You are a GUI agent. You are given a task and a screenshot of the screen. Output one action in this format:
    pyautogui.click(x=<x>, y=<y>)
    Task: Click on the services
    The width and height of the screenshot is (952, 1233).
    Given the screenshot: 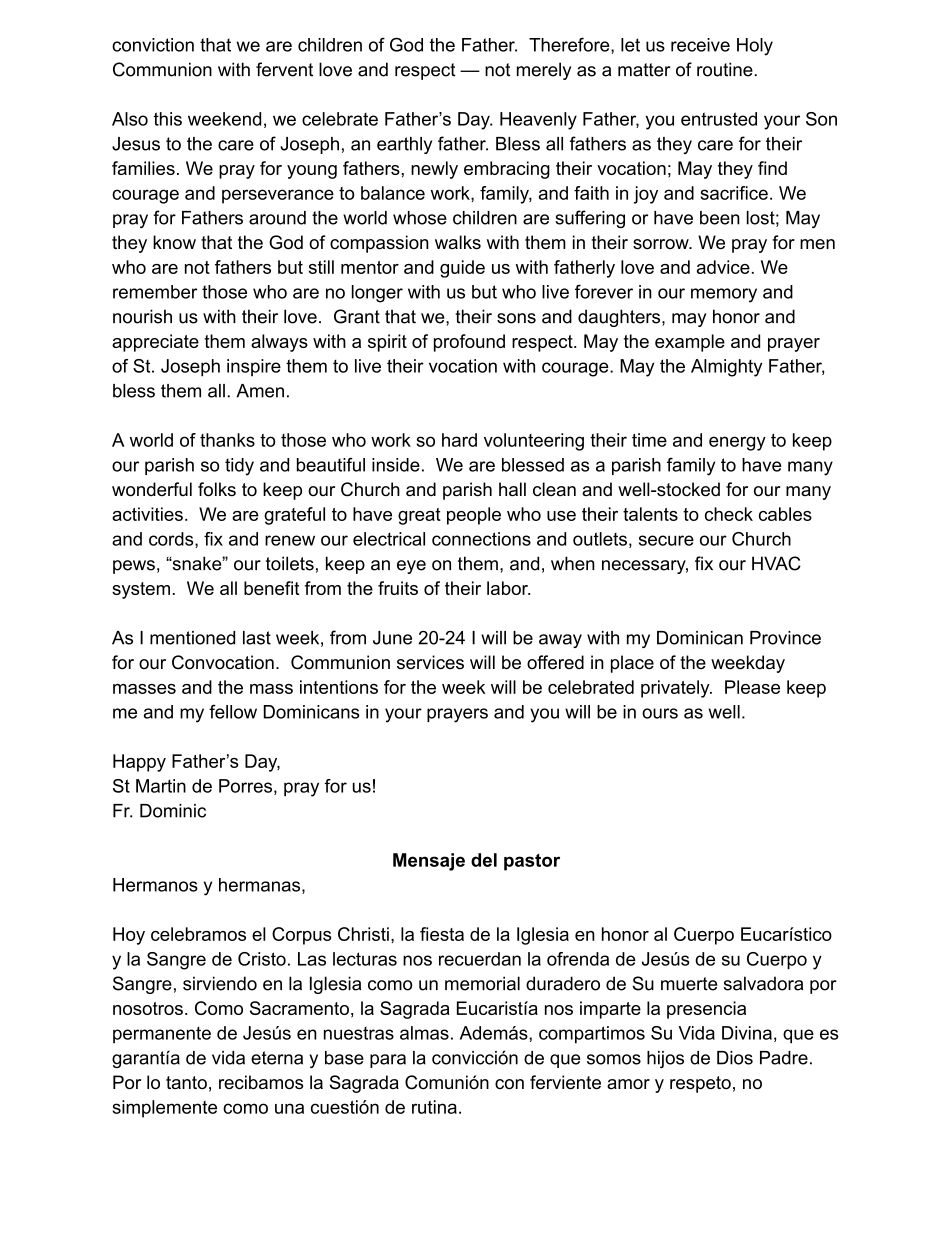 What is the action you would take?
    pyautogui.click(x=430, y=662)
